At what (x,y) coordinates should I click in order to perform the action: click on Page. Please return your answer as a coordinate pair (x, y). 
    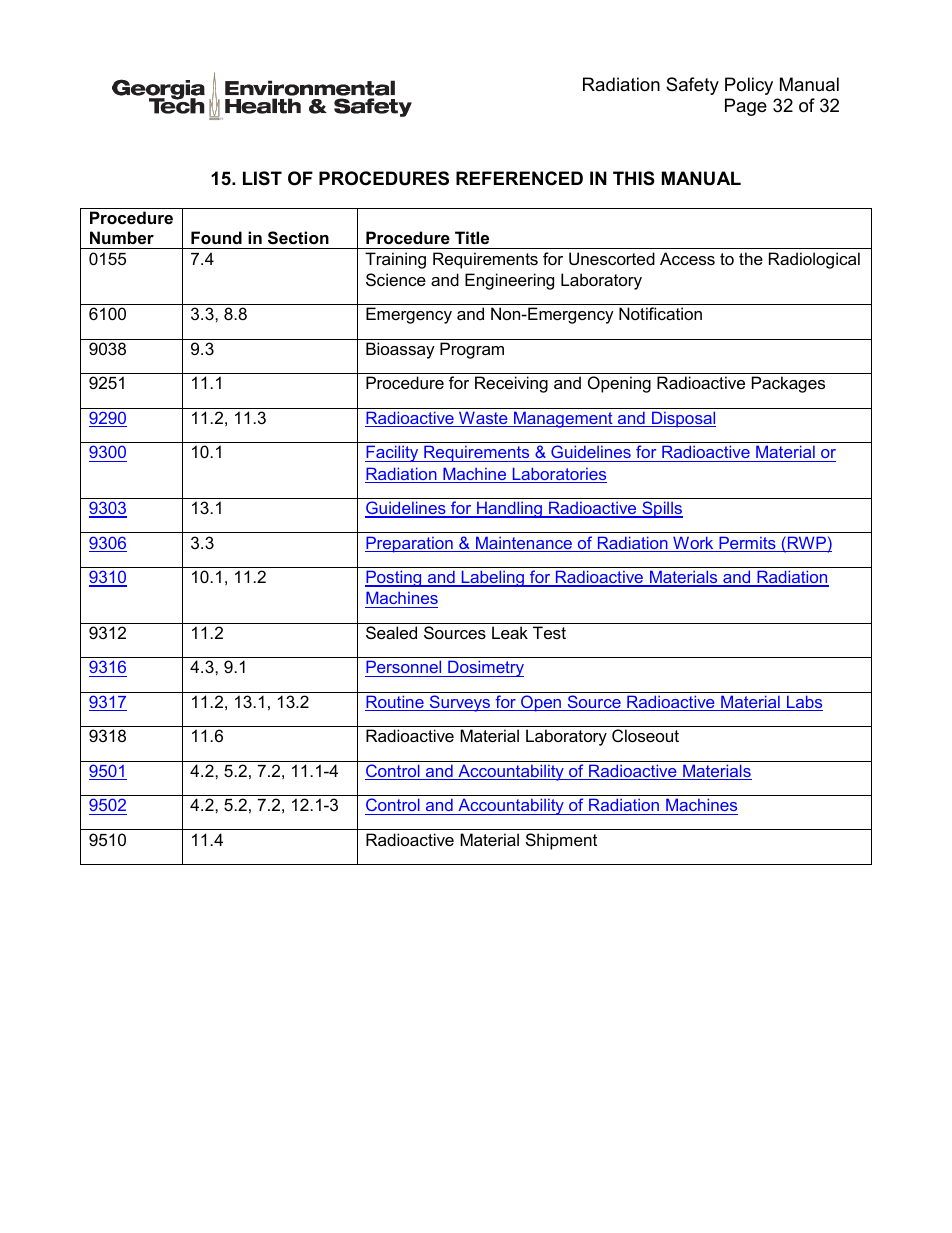
    Looking at the image, I should click on (746, 107).
